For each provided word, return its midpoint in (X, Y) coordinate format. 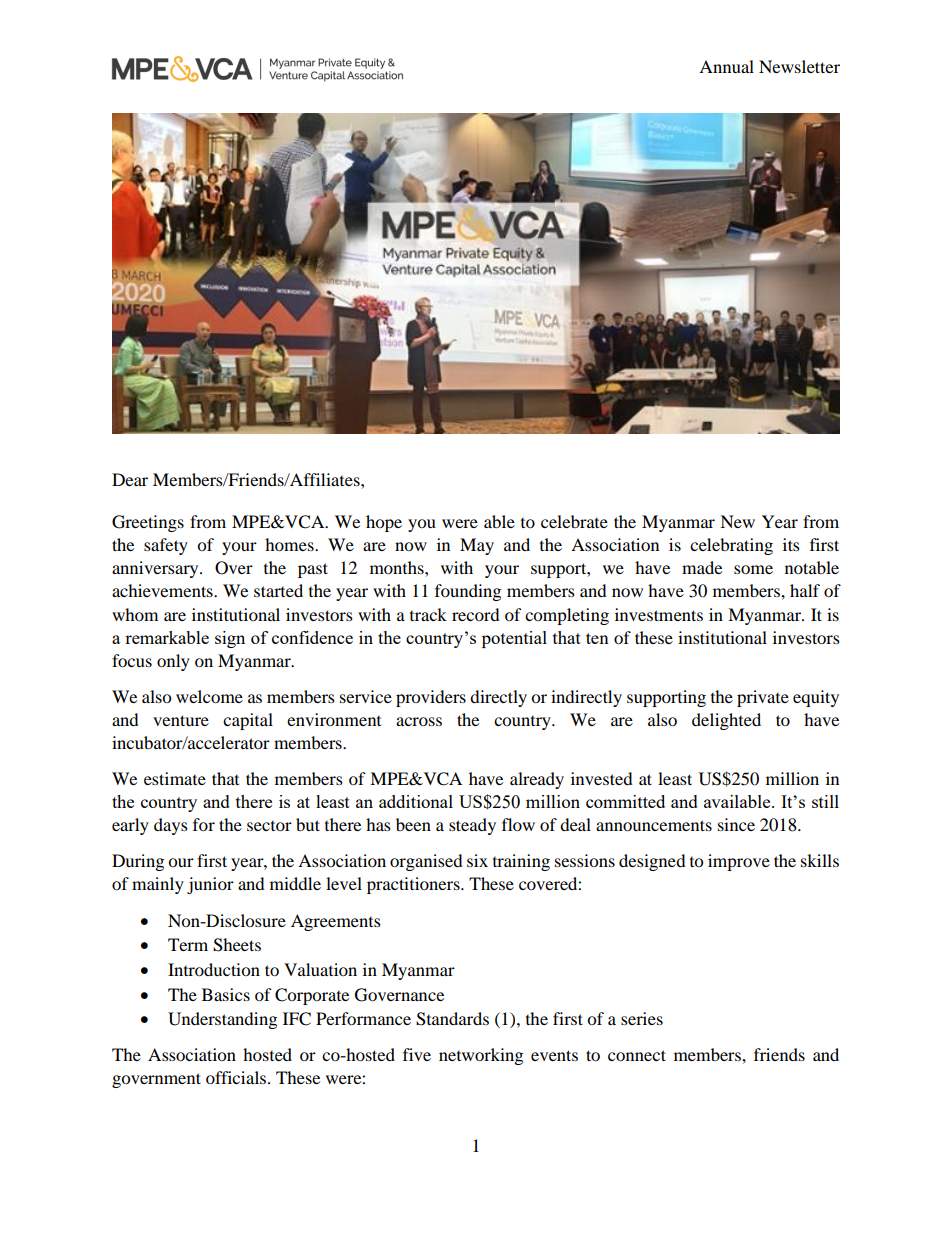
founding (468, 592)
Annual (726, 66)
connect (637, 1055)
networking (481, 1056)
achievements (163, 590)
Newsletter (799, 66)
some (753, 569)
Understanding (222, 1020)
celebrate (574, 521)
